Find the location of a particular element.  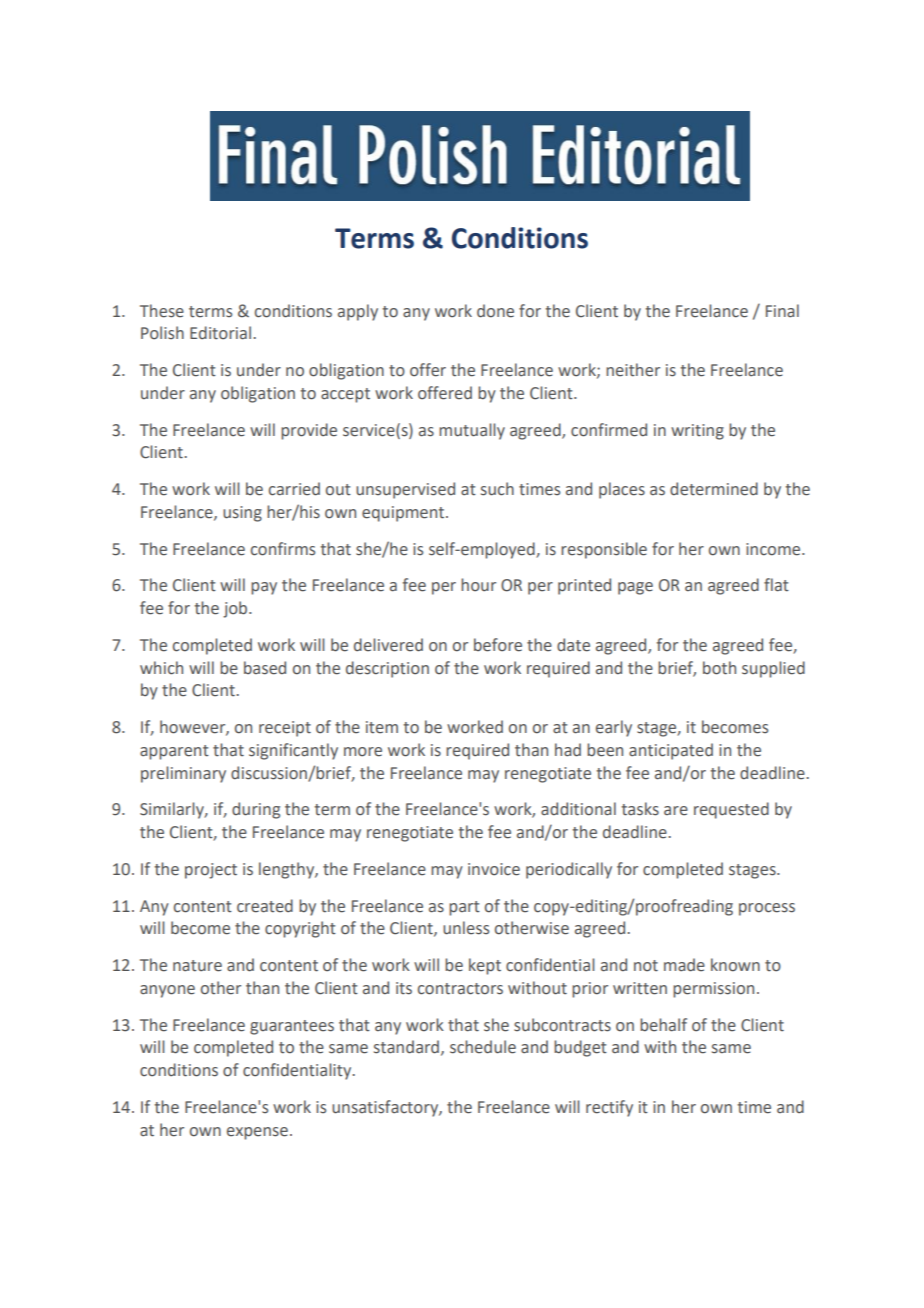

anticipated is located at coordinates (671, 751).
